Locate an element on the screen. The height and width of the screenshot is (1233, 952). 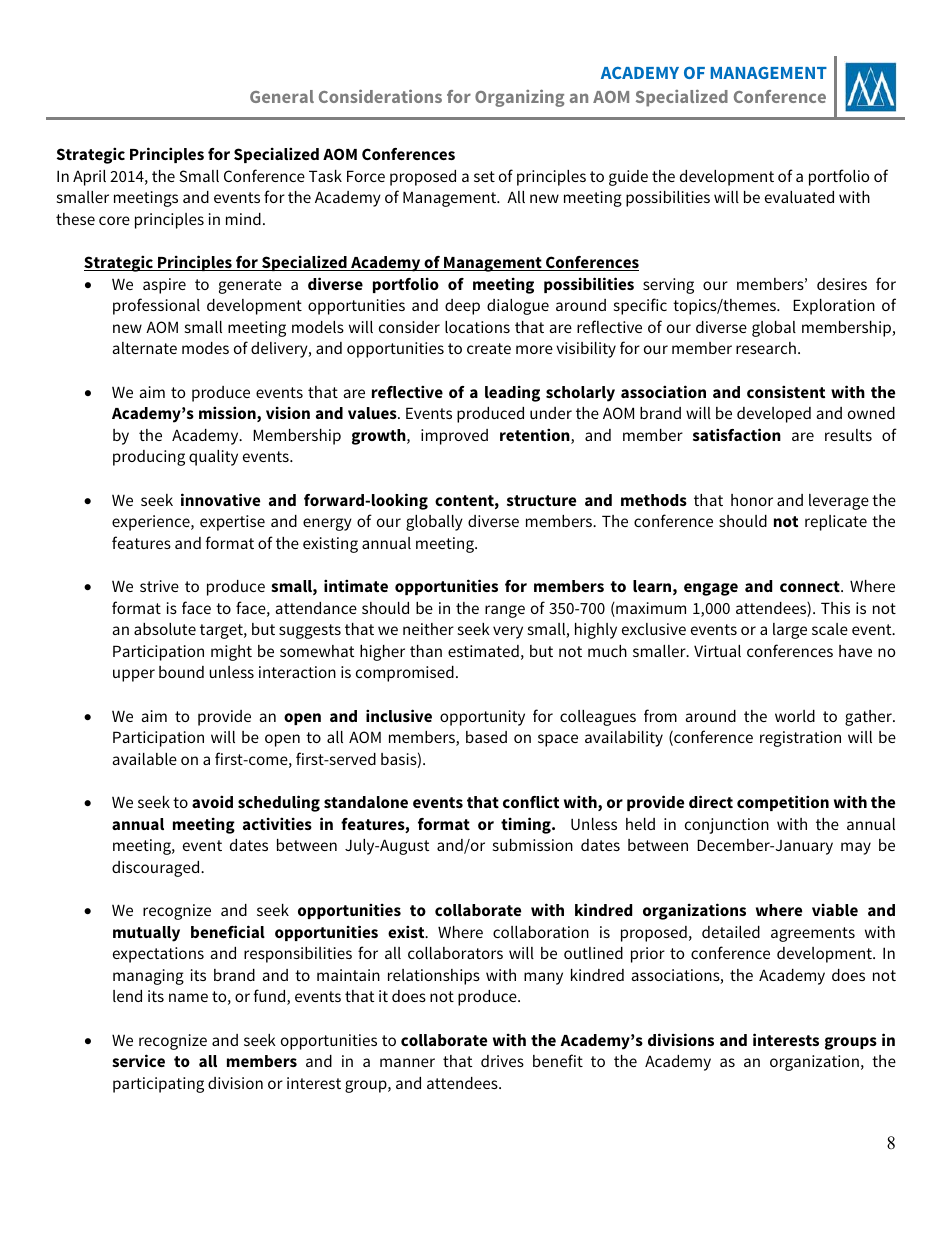
service is located at coordinates (138, 1060).
